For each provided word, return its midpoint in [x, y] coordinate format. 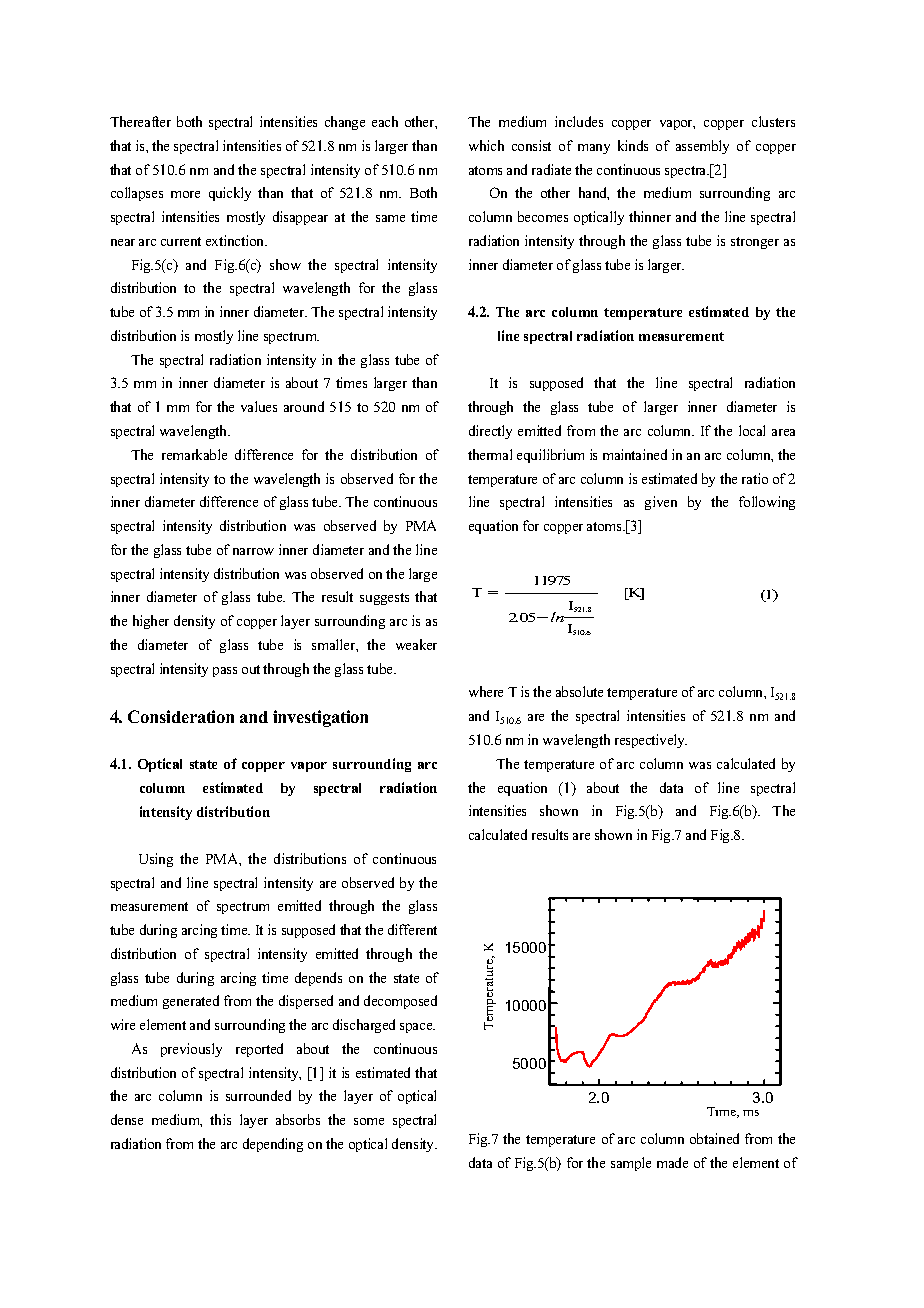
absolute [579, 691]
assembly [702, 147]
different [412, 929]
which [486, 145]
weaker [416, 644]
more [185, 194]
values [259, 406]
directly [490, 432]
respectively [651, 741]
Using [156, 860]
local [752, 430]
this [220, 1119]
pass [225, 672]
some [369, 1121]
